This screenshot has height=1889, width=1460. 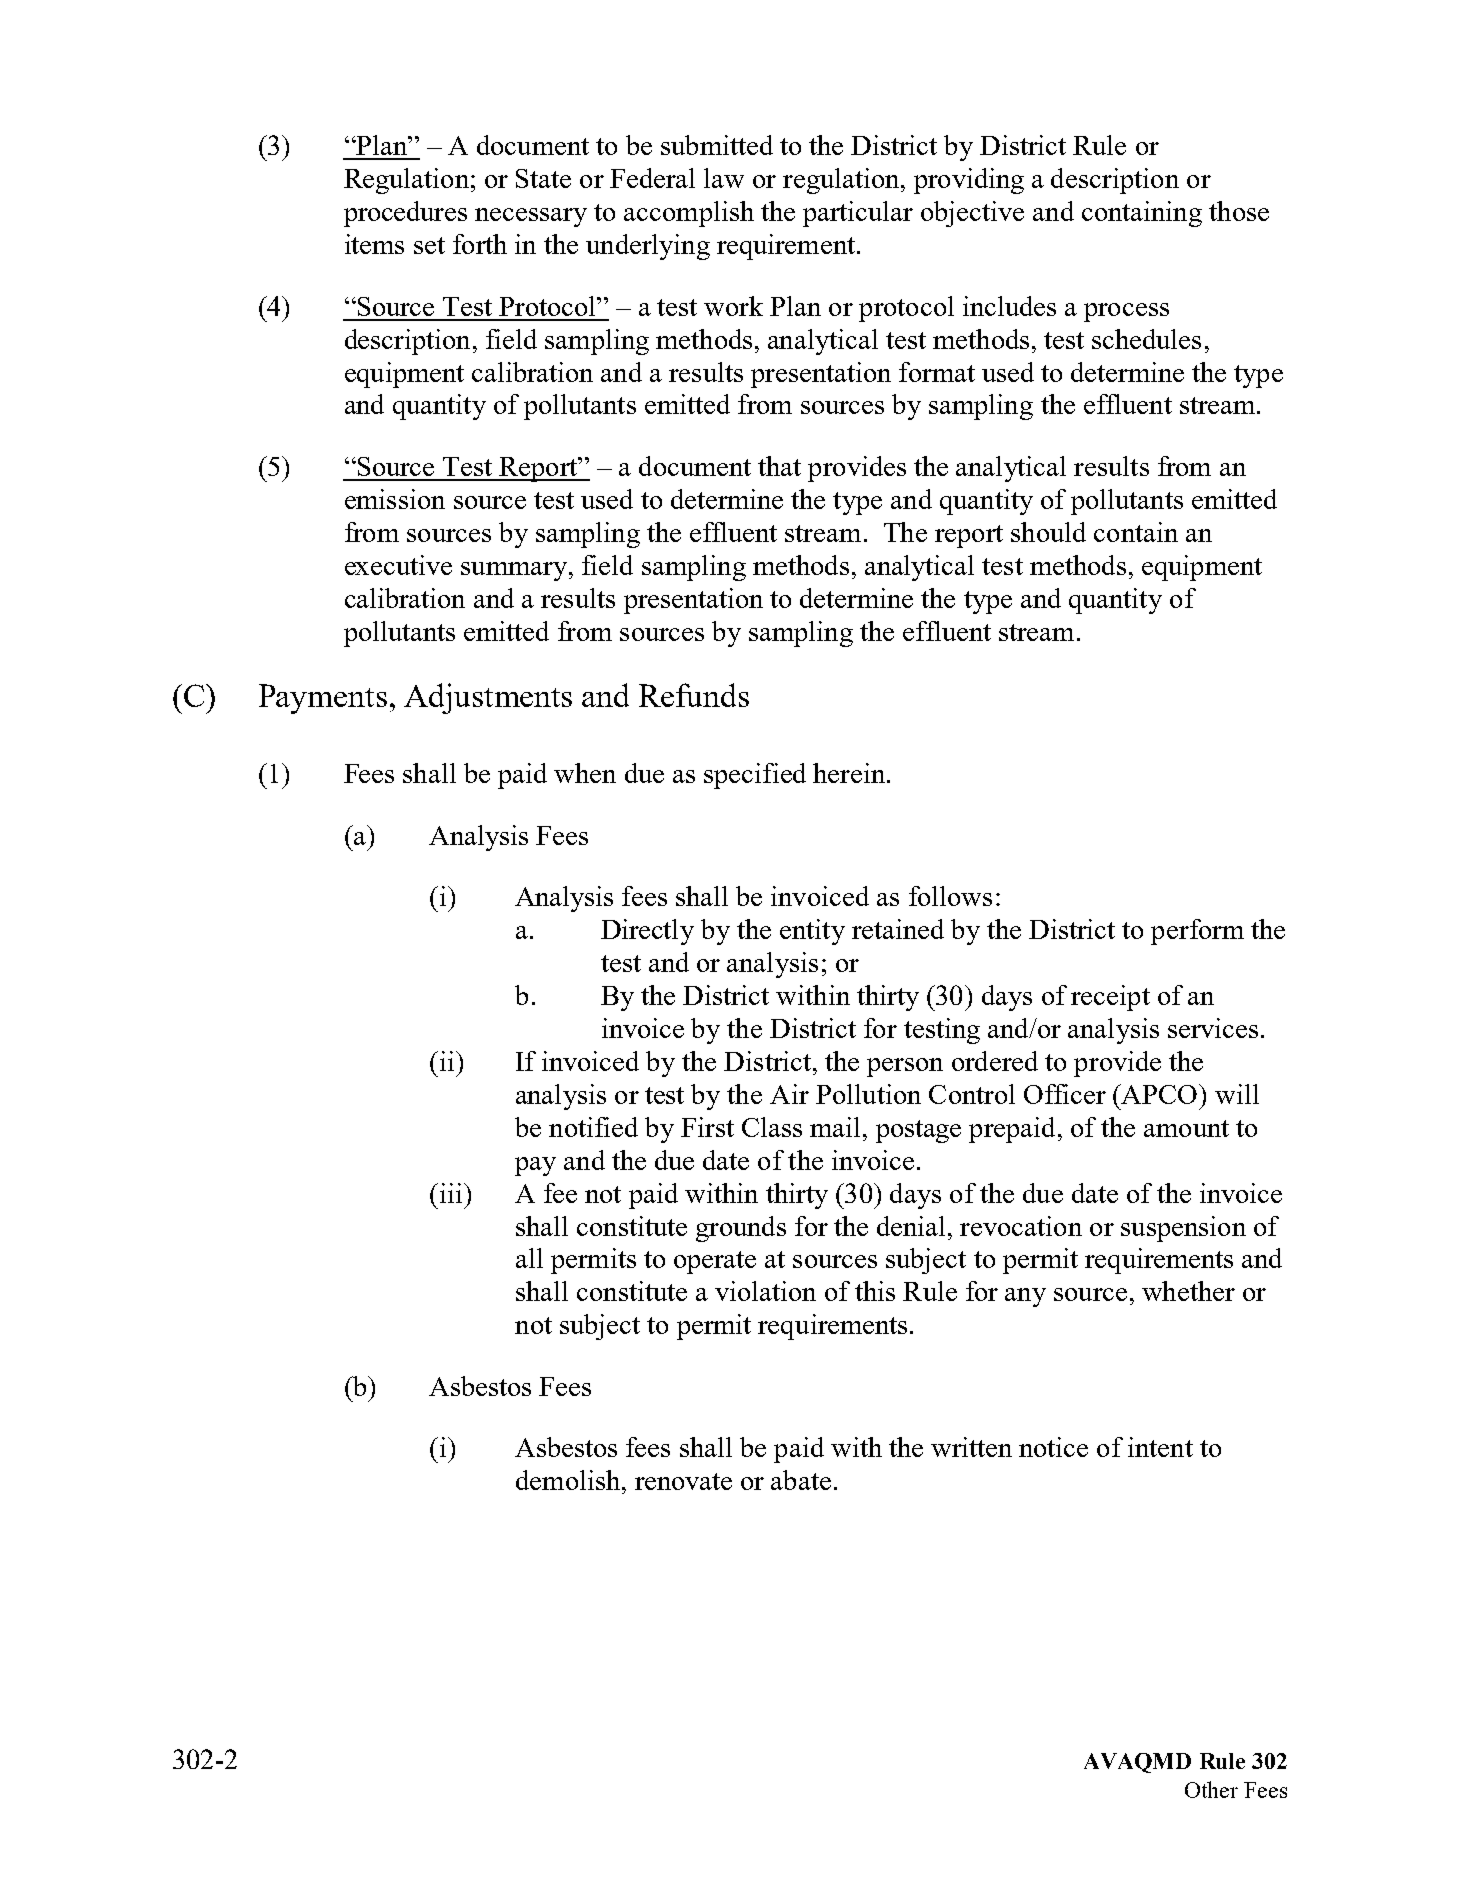 What do you see at coordinates (1239, 211) in the screenshot?
I see `those` at bounding box center [1239, 211].
